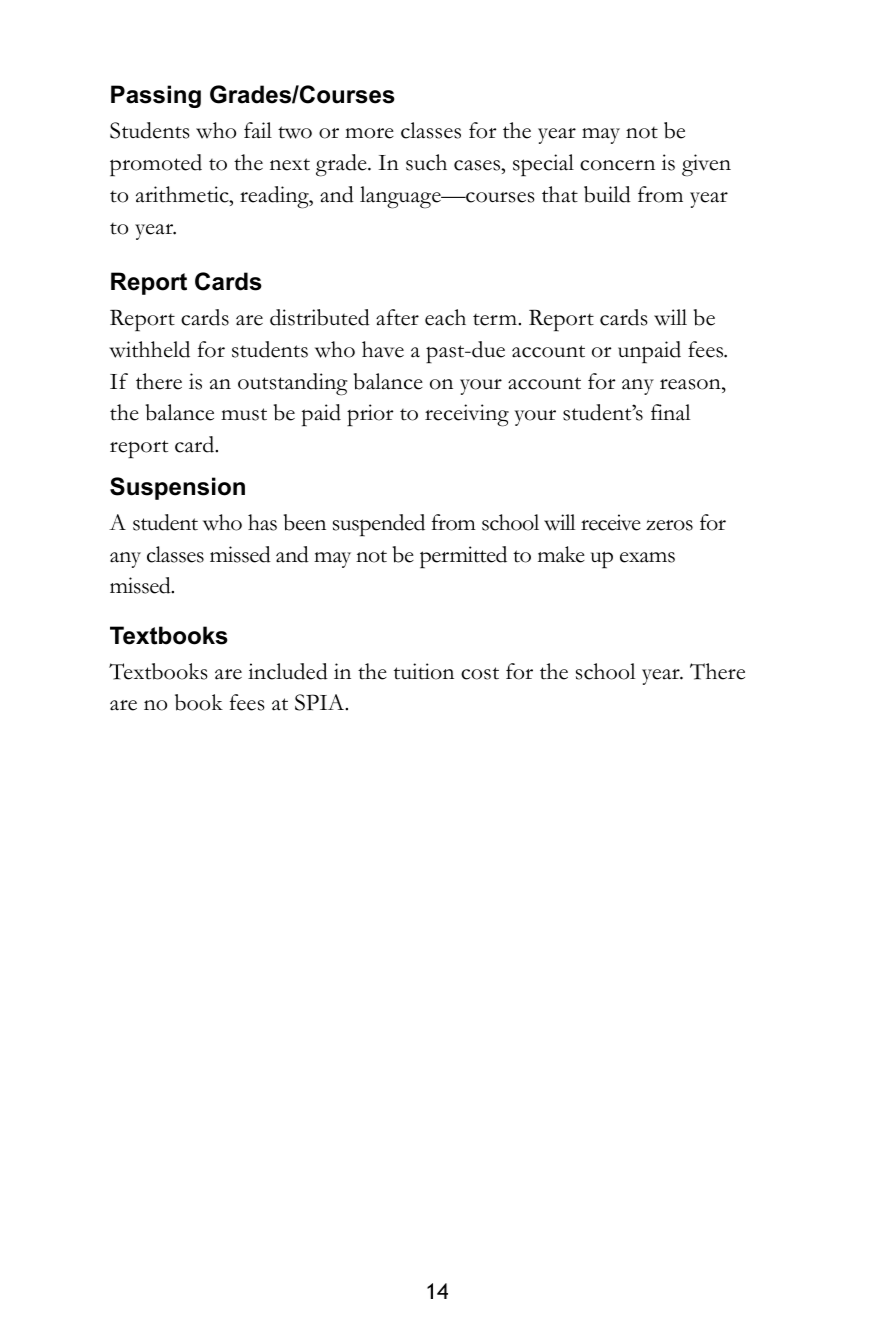 The height and width of the screenshot is (1344, 869). I want to click on fail, so click(258, 130).
